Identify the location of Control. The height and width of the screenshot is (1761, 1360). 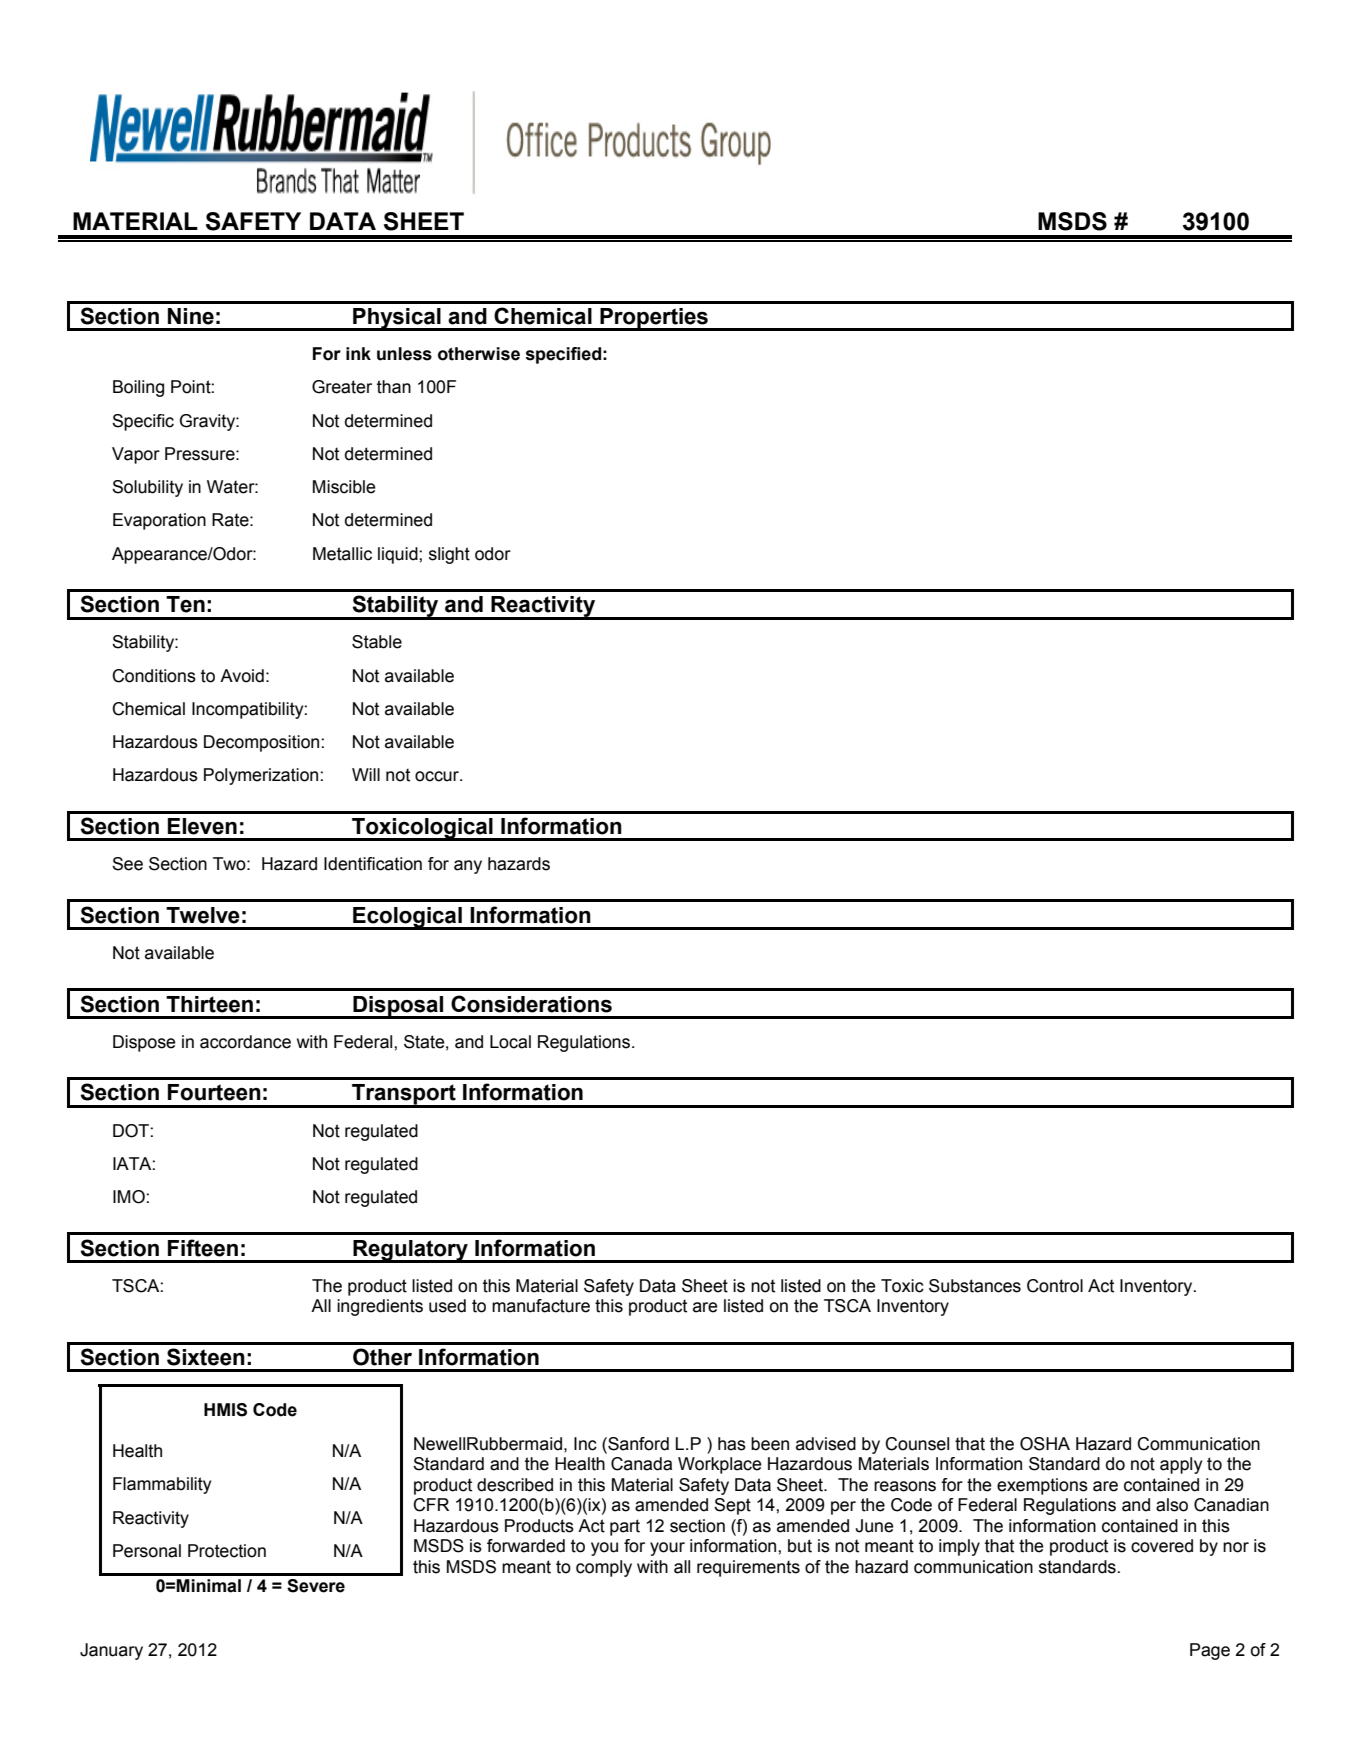
(1055, 1286).
